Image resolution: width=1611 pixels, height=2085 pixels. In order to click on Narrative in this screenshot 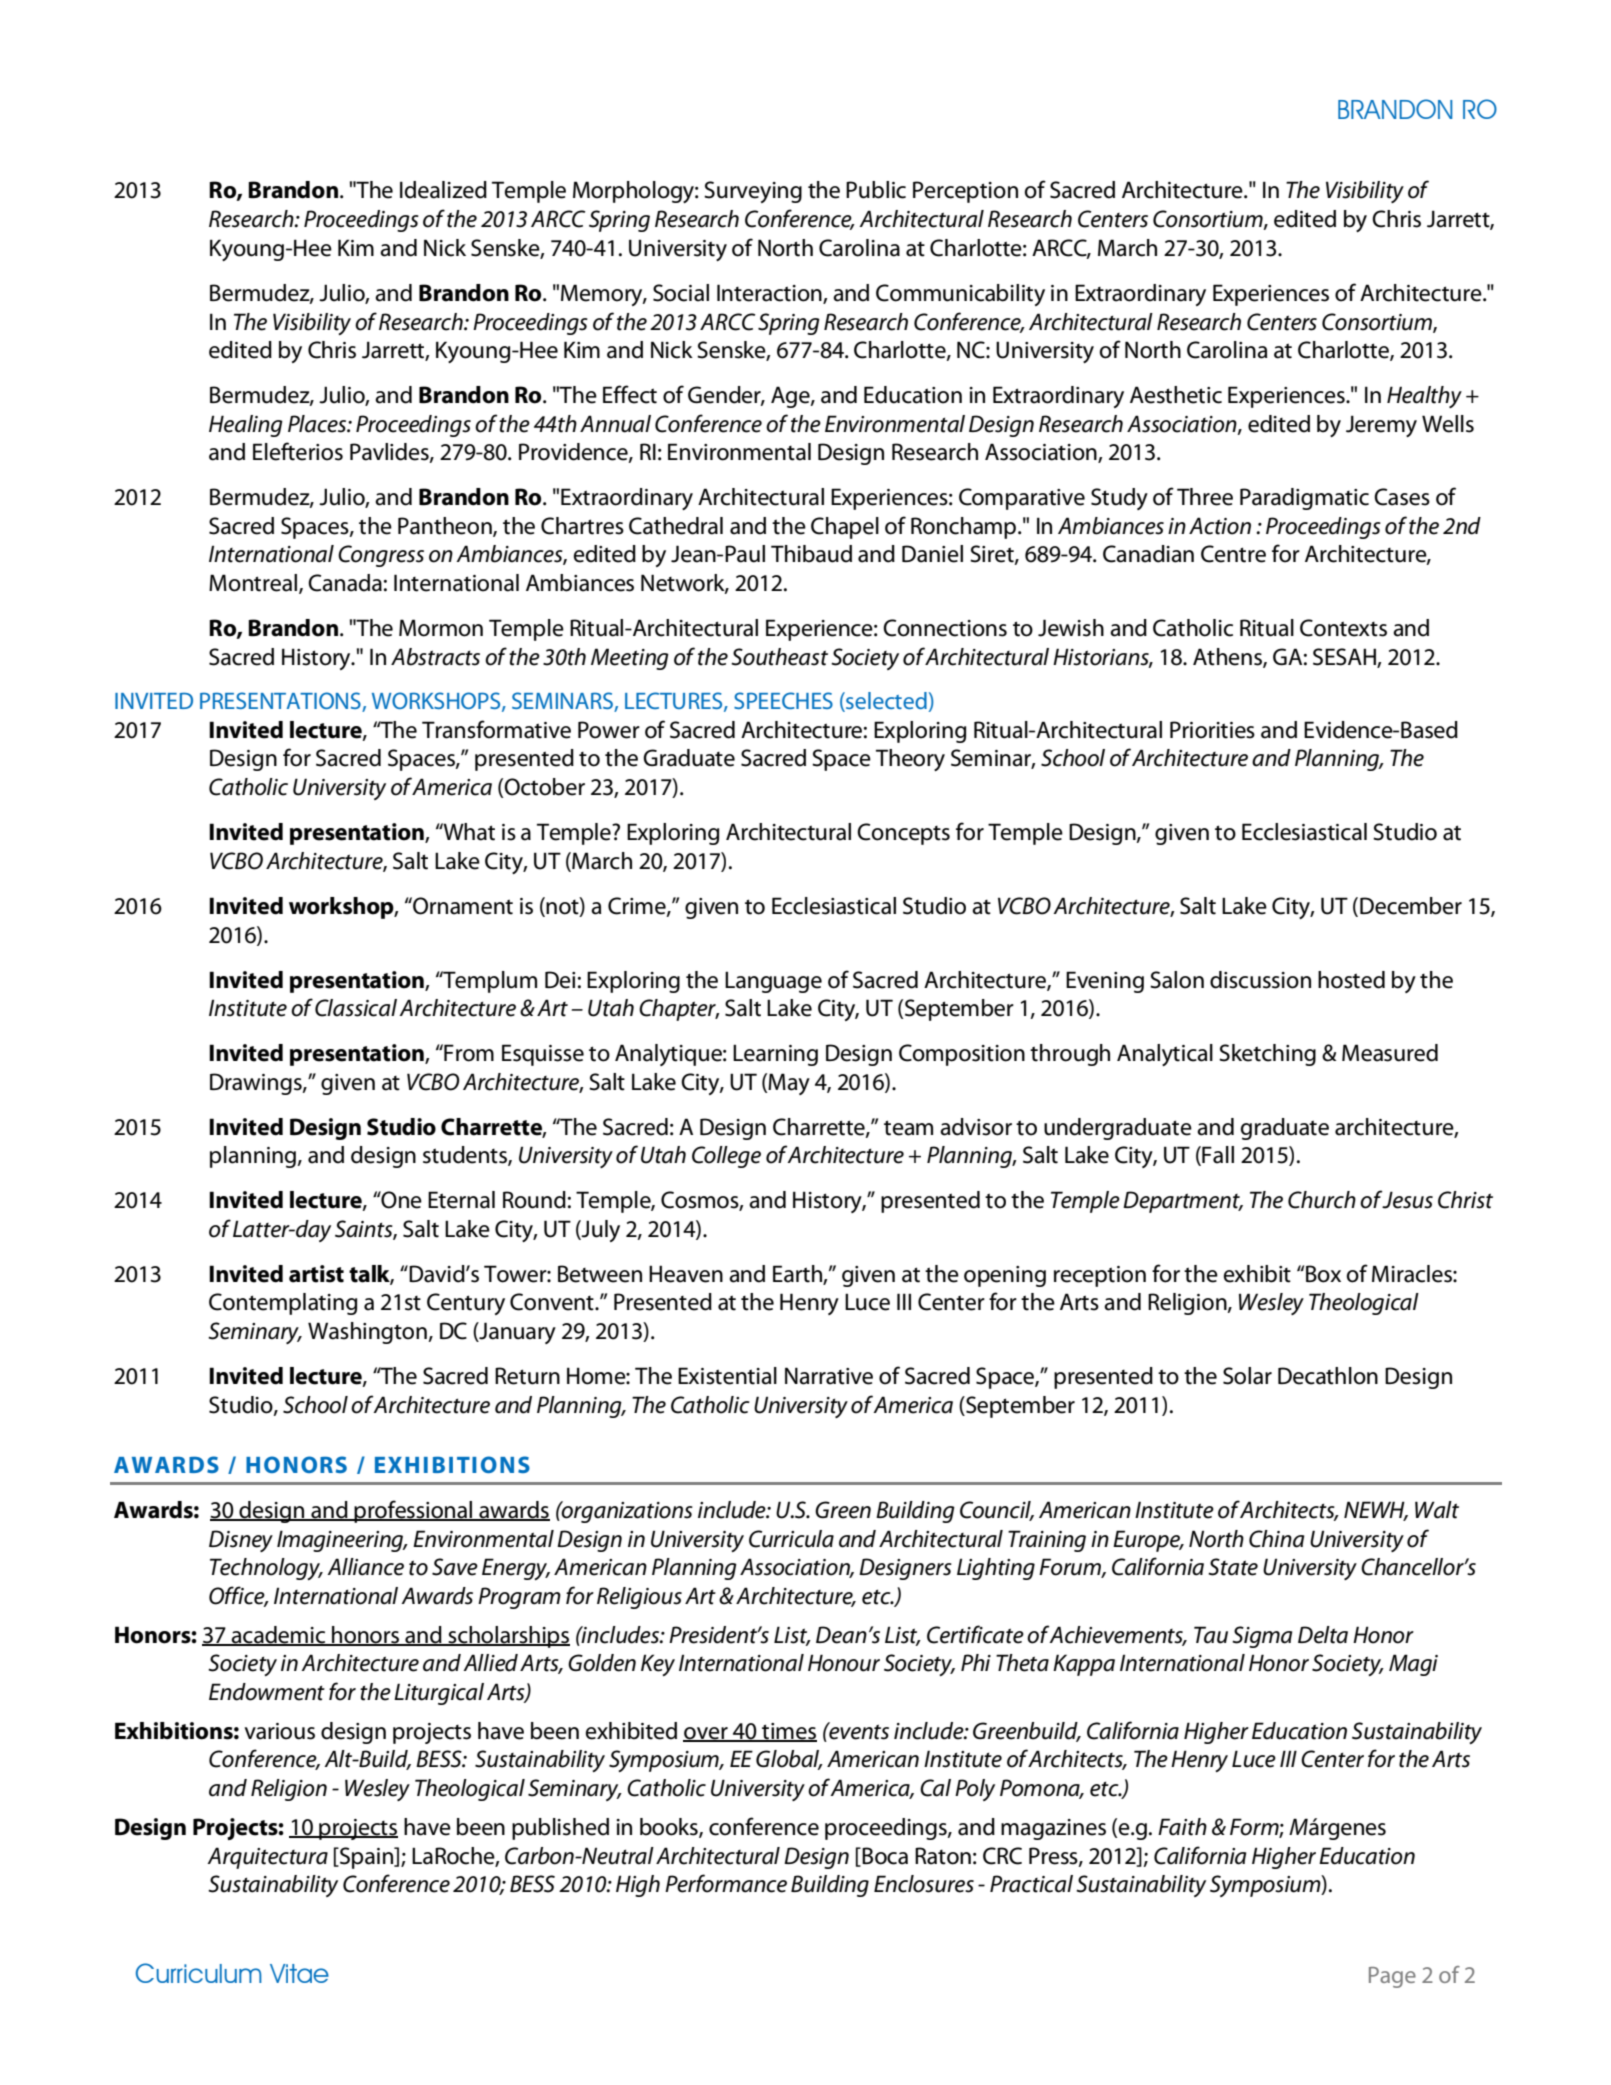, I will do `click(829, 1376)`.
